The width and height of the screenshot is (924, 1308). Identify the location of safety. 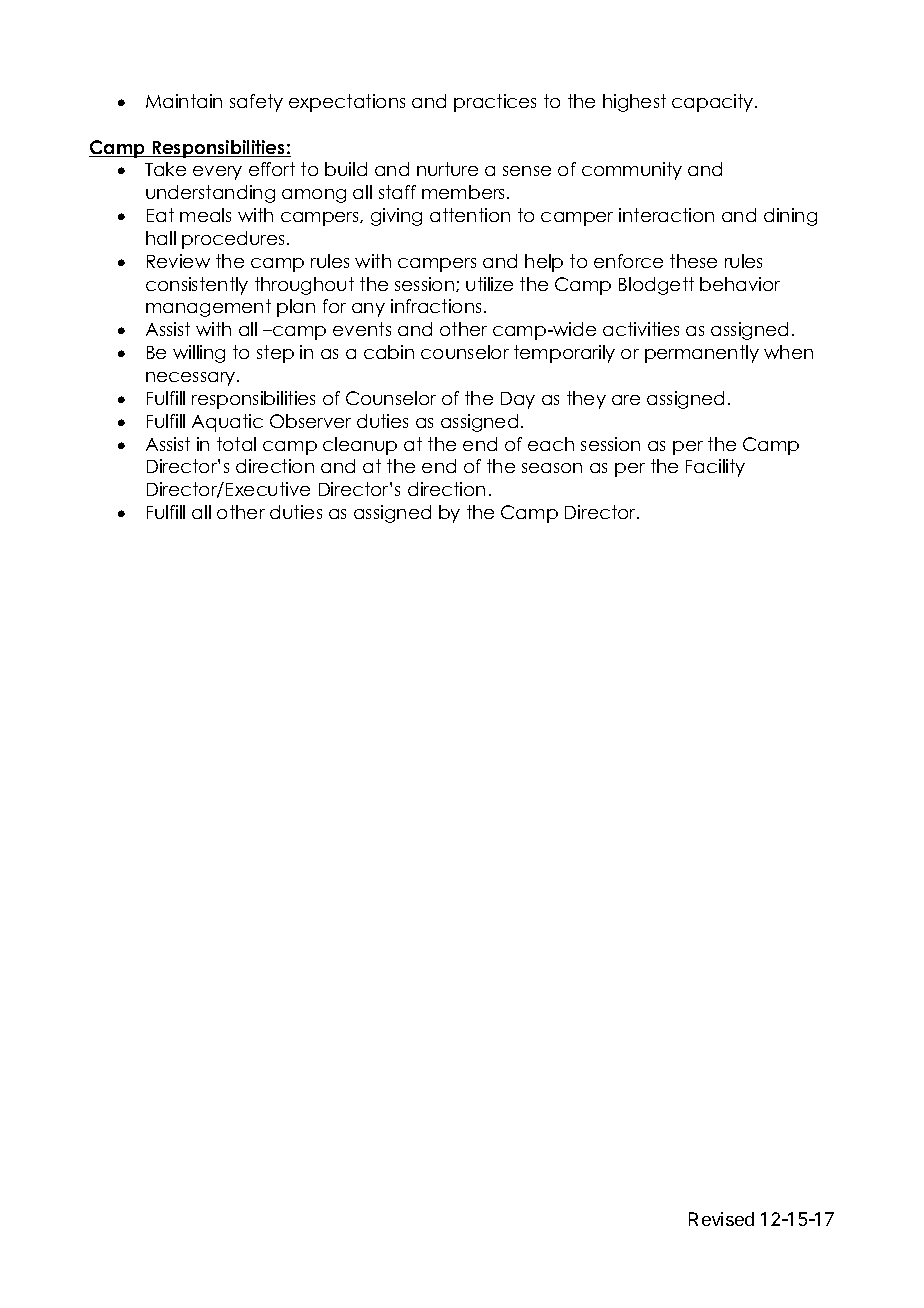
(256, 103).
